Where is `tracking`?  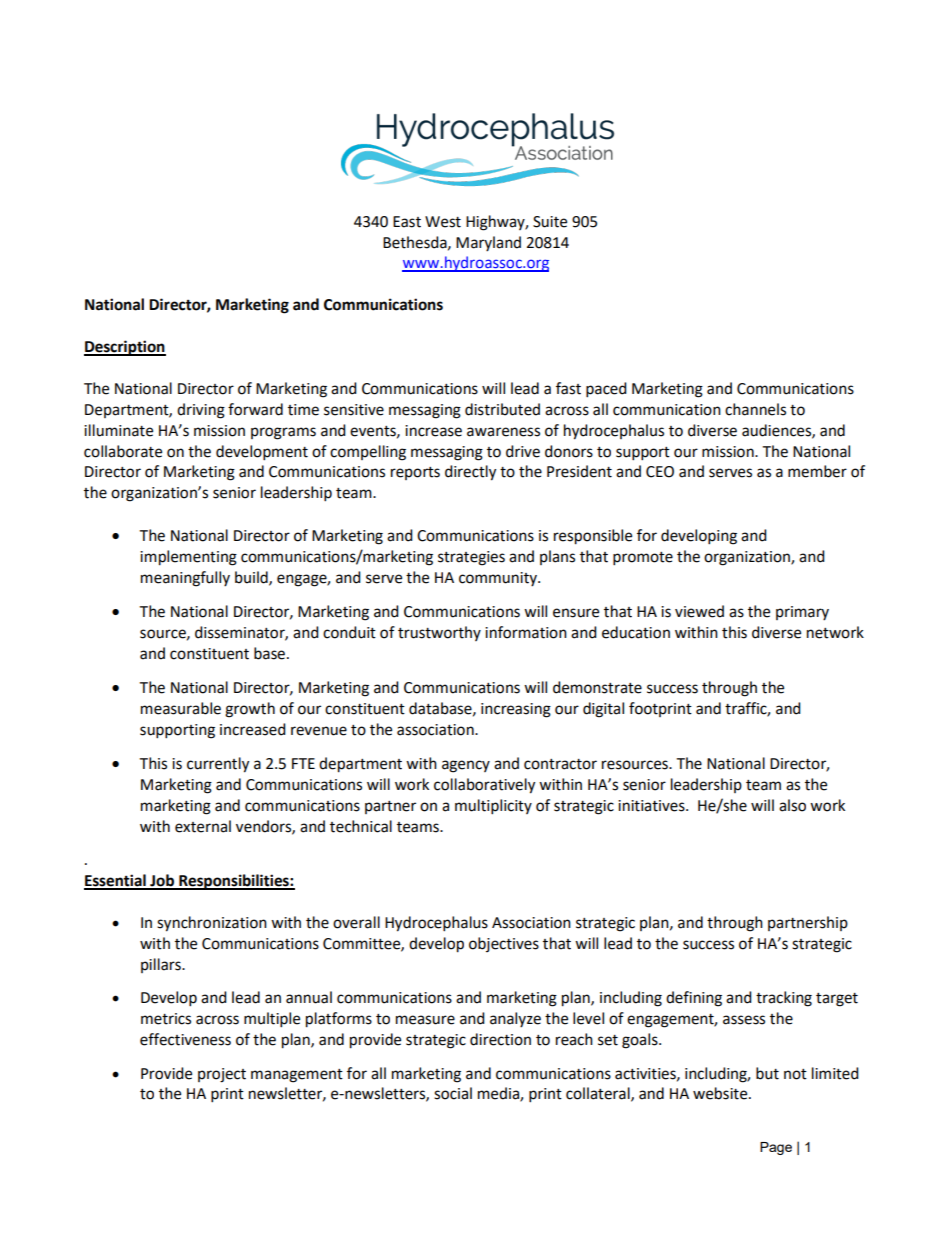 tracking is located at coordinates (784, 999).
